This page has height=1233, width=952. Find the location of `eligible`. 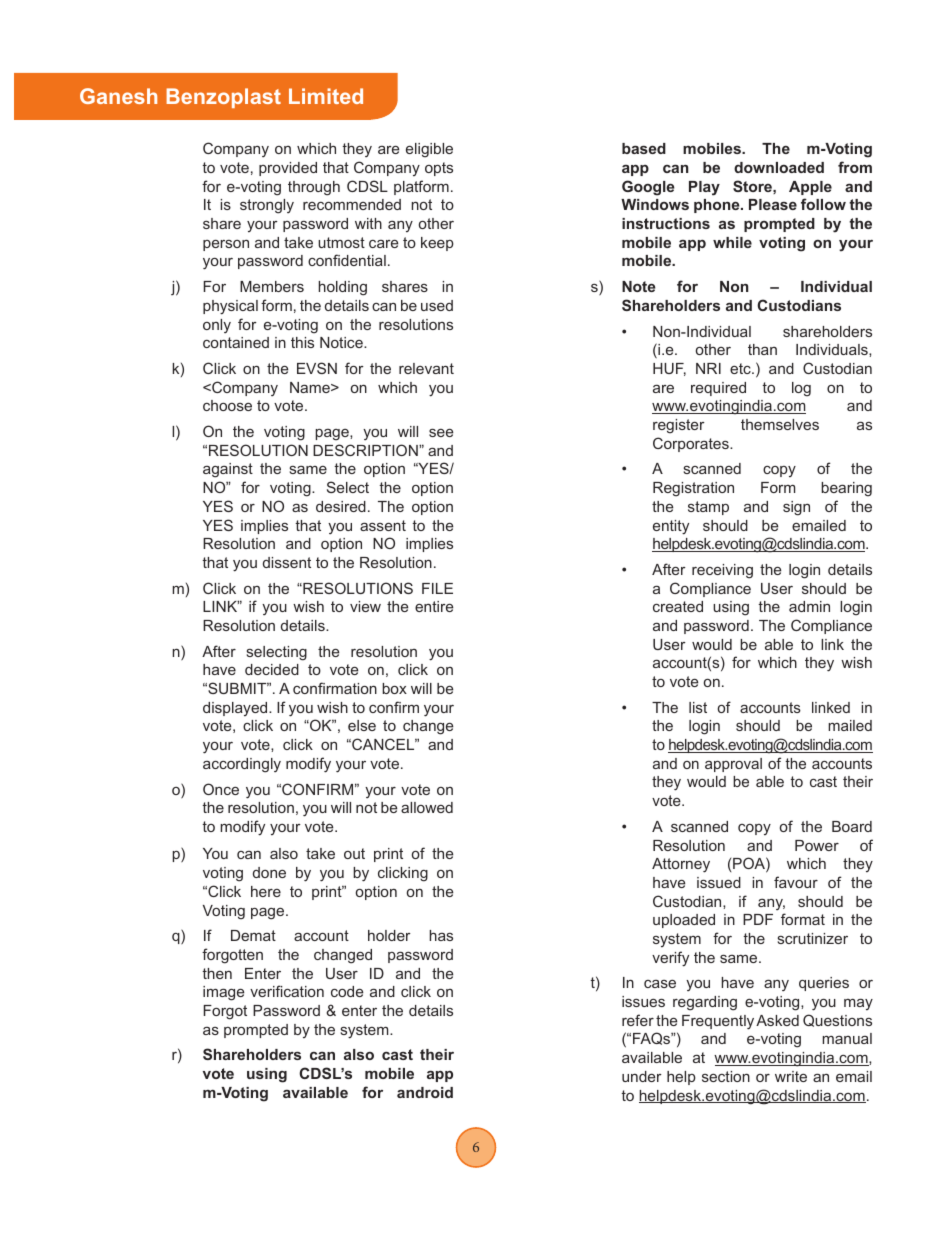

eligible is located at coordinates (429, 150).
